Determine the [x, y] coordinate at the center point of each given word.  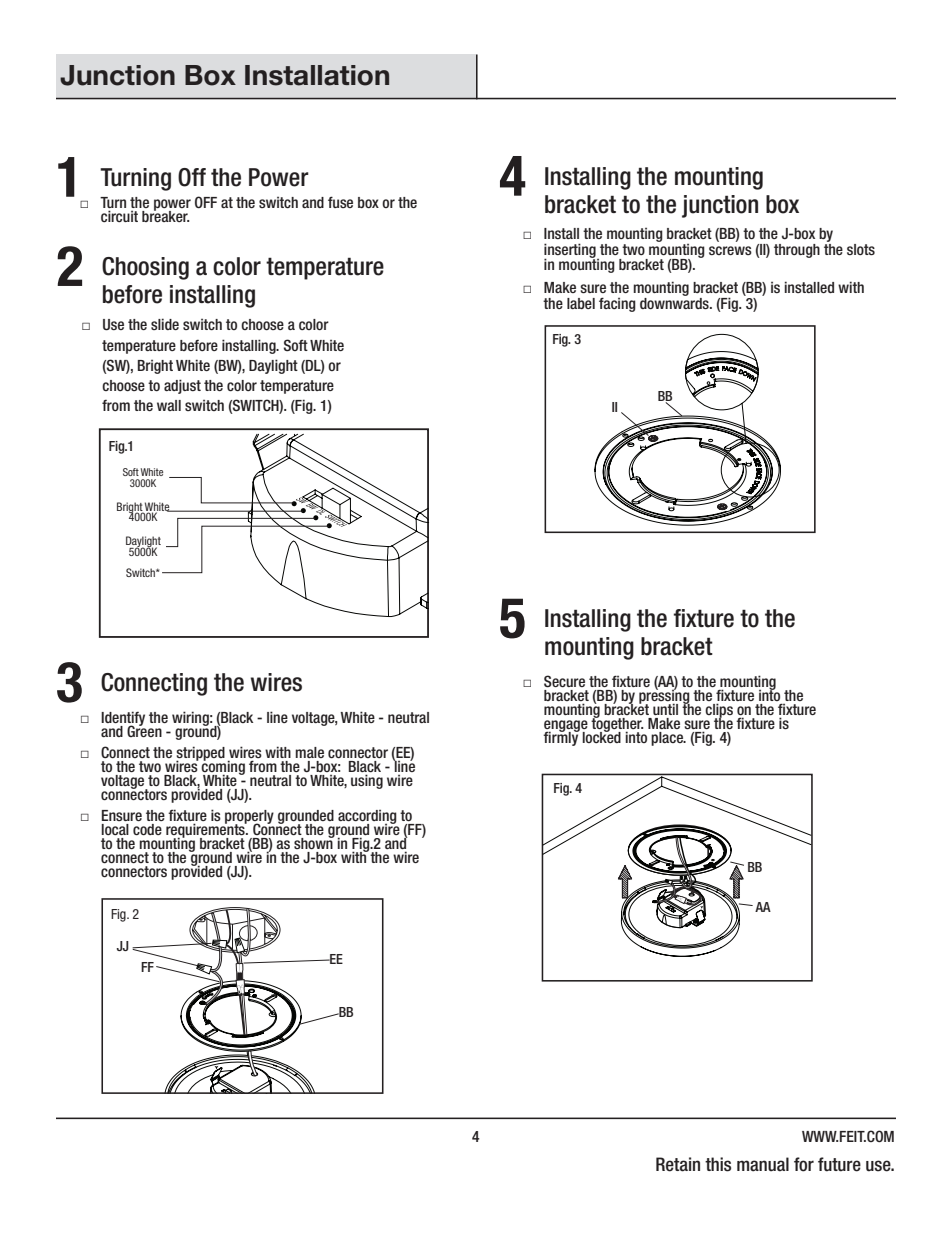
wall [169, 405]
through [797, 251]
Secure [564, 681]
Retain [678, 1164]
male [309, 752]
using [367, 781]
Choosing [145, 268]
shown [314, 842]
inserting [571, 251]
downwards [675, 302]
